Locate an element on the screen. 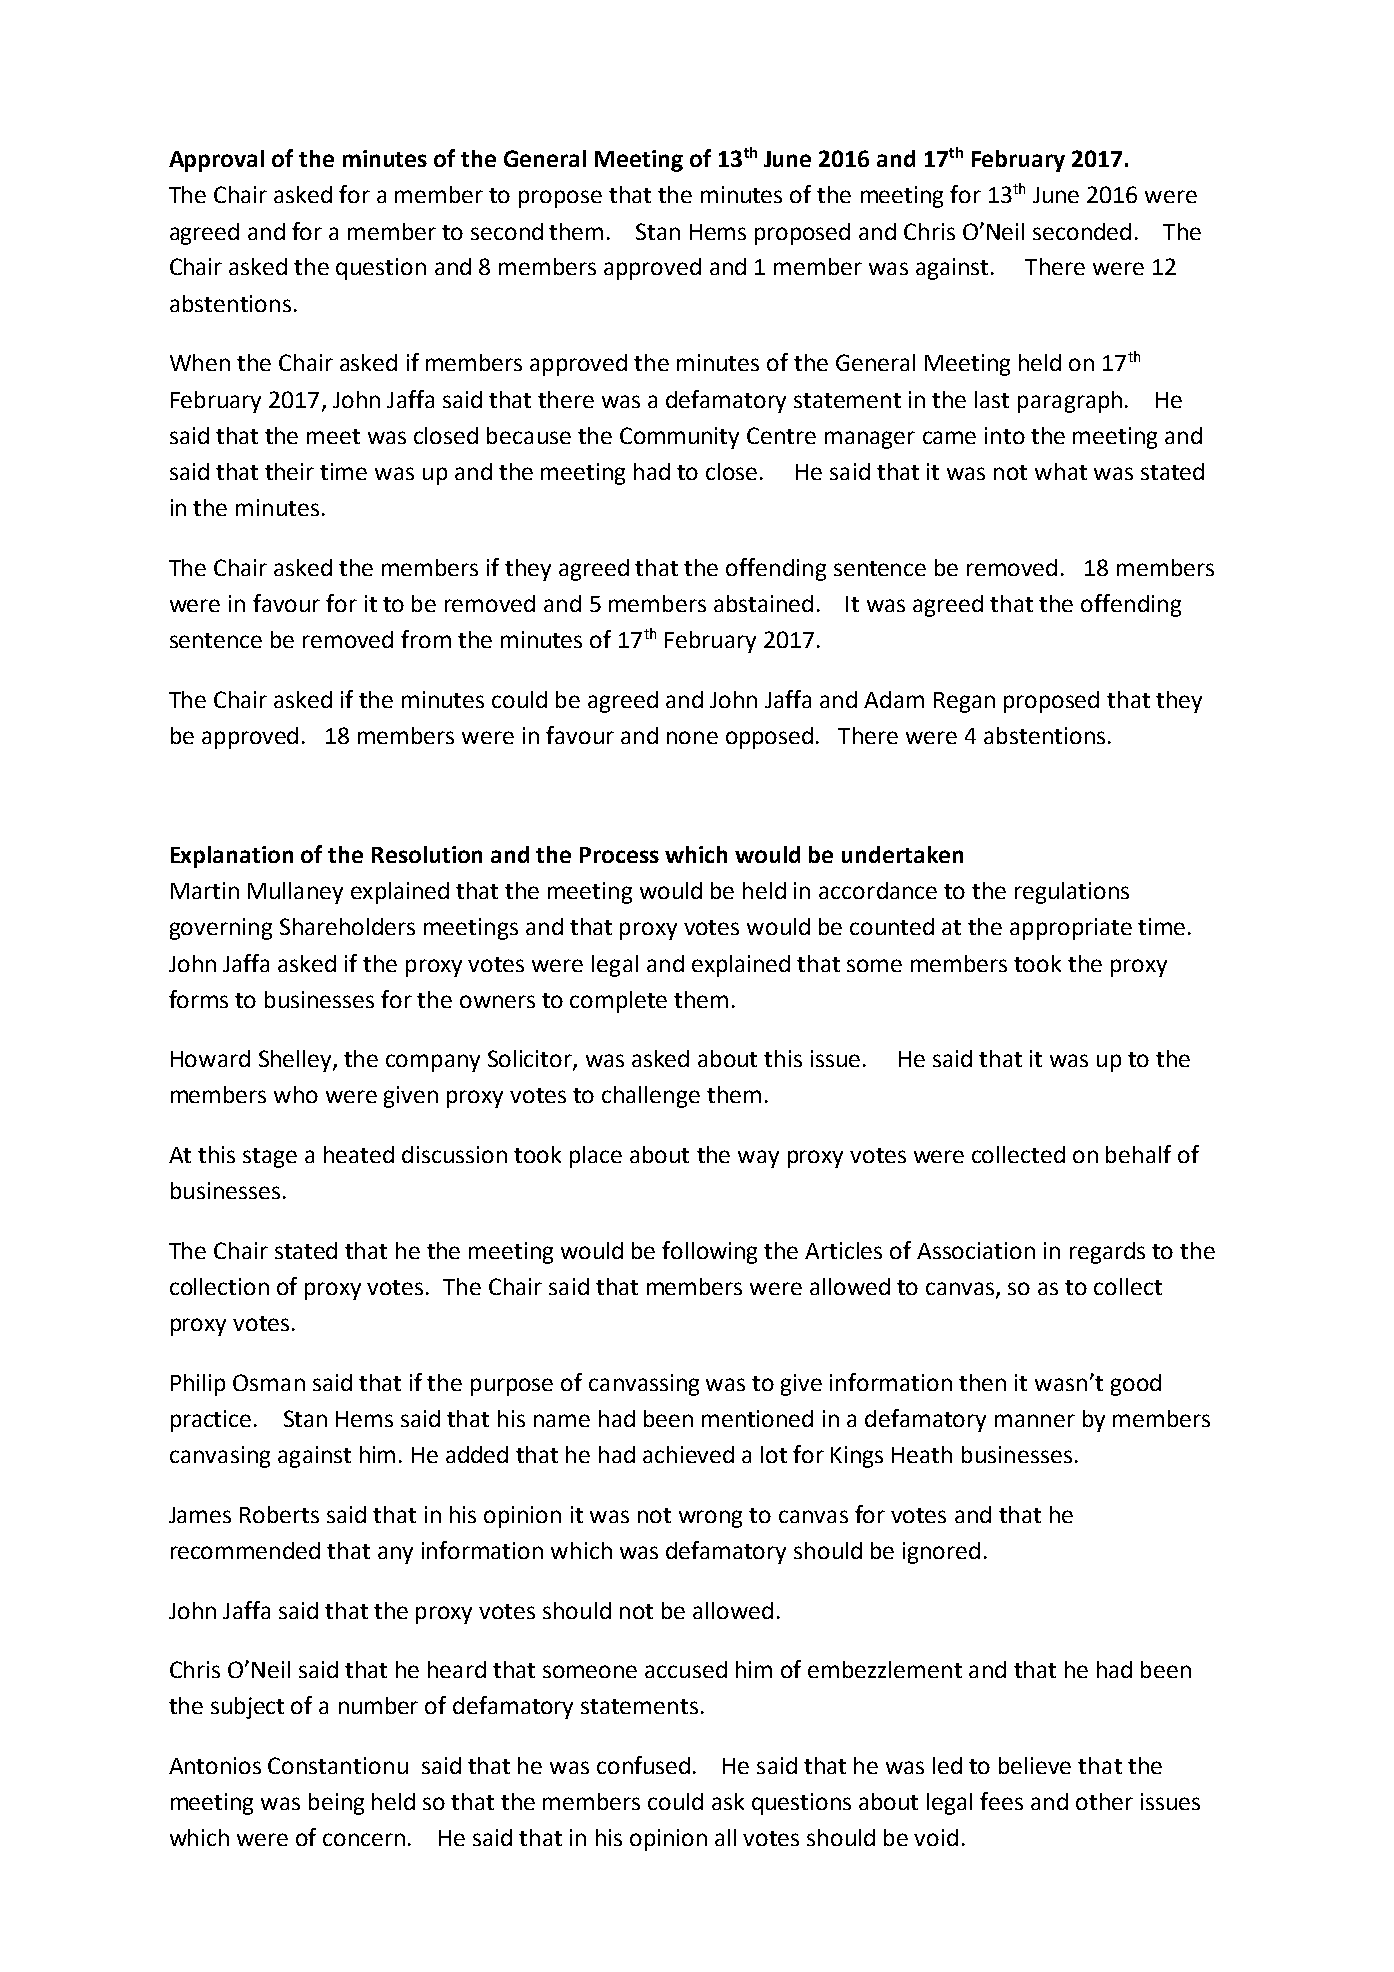  none is located at coordinates (692, 737).
